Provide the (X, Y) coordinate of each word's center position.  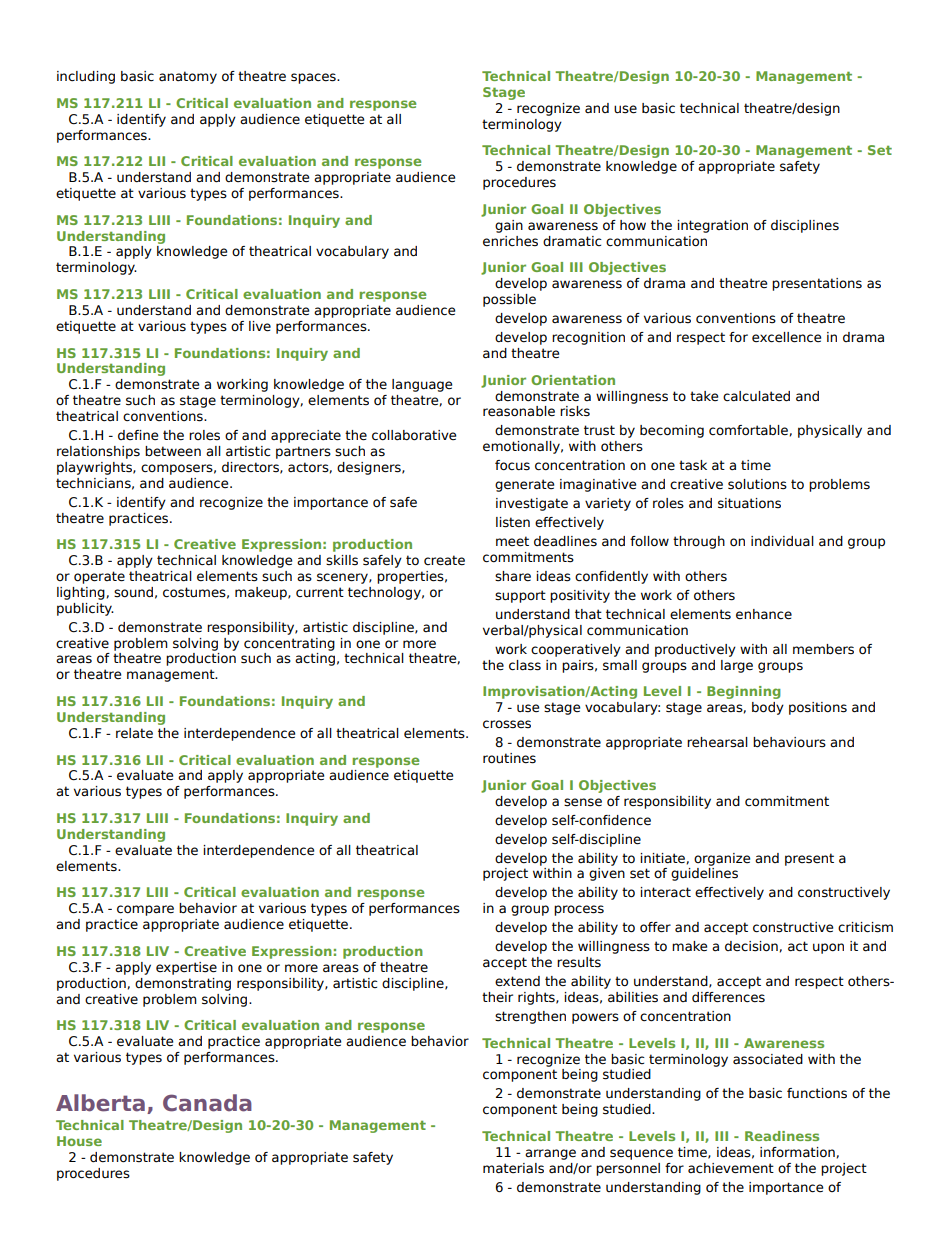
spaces (314, 78)
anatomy (188, 77)
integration (712, 226)
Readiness (782, 1136)
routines (509, 758)
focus (512, 465)
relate (134, 733)
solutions (757, 484)
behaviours (789, 742)
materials (513, 1168)
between (173, 451)
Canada (207, 1103)
